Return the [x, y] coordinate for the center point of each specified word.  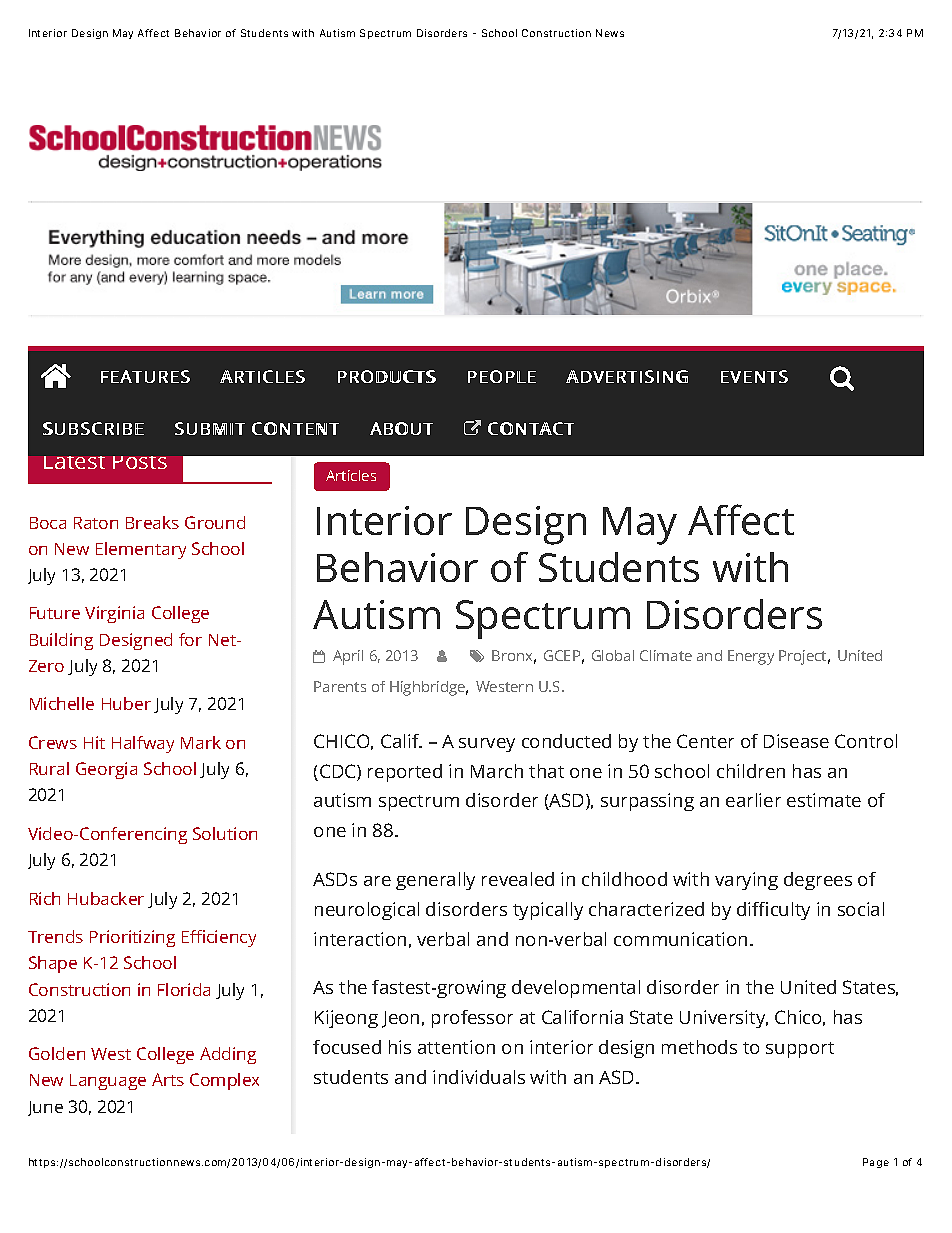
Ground [215, 522]
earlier [753, 800]
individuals [479, 1077]
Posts [140, 462]
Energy [751, 657]
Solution [225, 833]
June [45, 1108]
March [497, 771]
